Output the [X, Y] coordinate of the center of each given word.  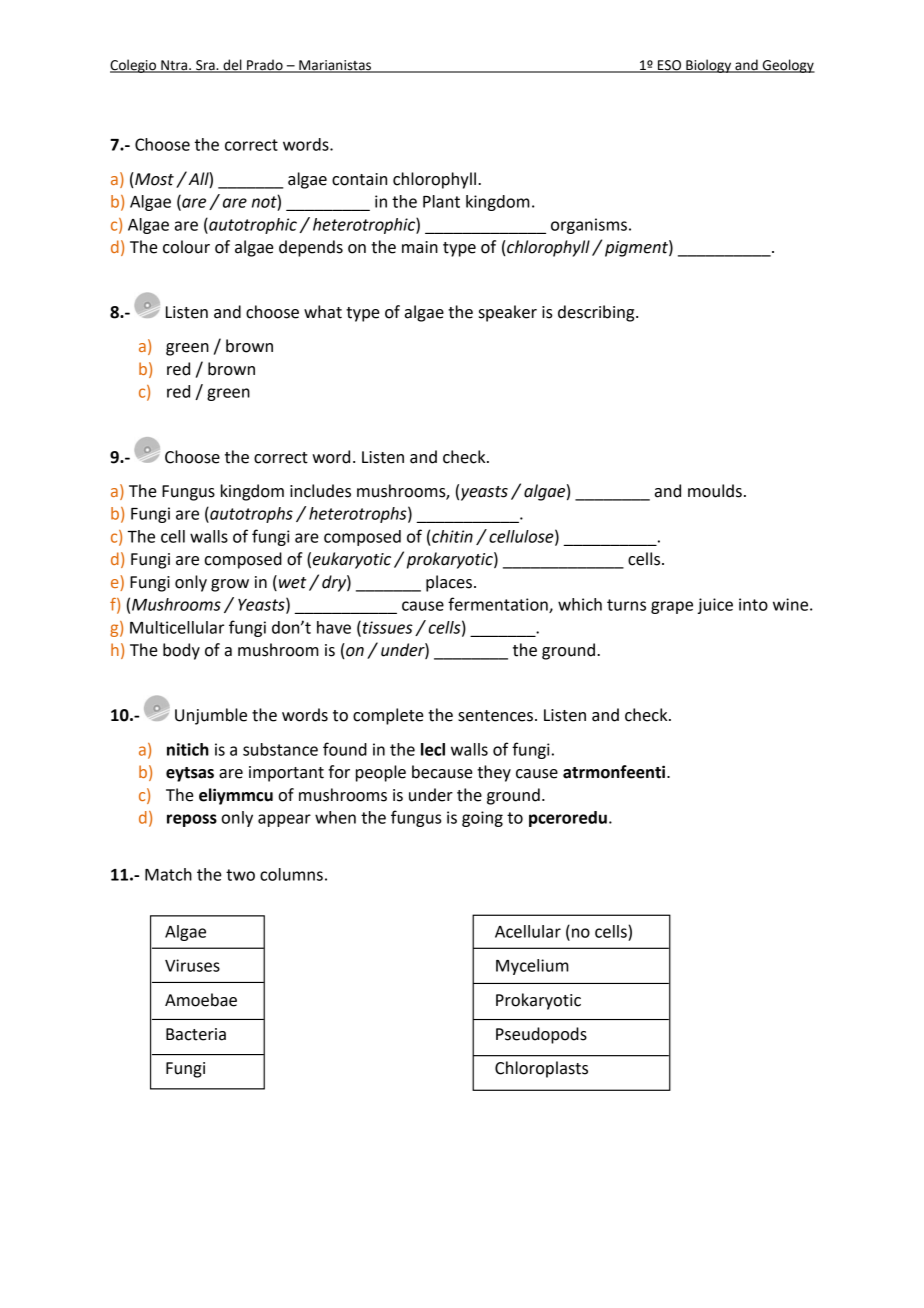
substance [280, 749]
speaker [508, 313]
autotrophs [250, 515]
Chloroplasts [541, 1069]
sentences [495, 716]
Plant [441, 201]
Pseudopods [541, 1035]
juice [715, 606]
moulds [715, 491]
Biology [709, 66]
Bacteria [196, 1034]
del [232, 66]
